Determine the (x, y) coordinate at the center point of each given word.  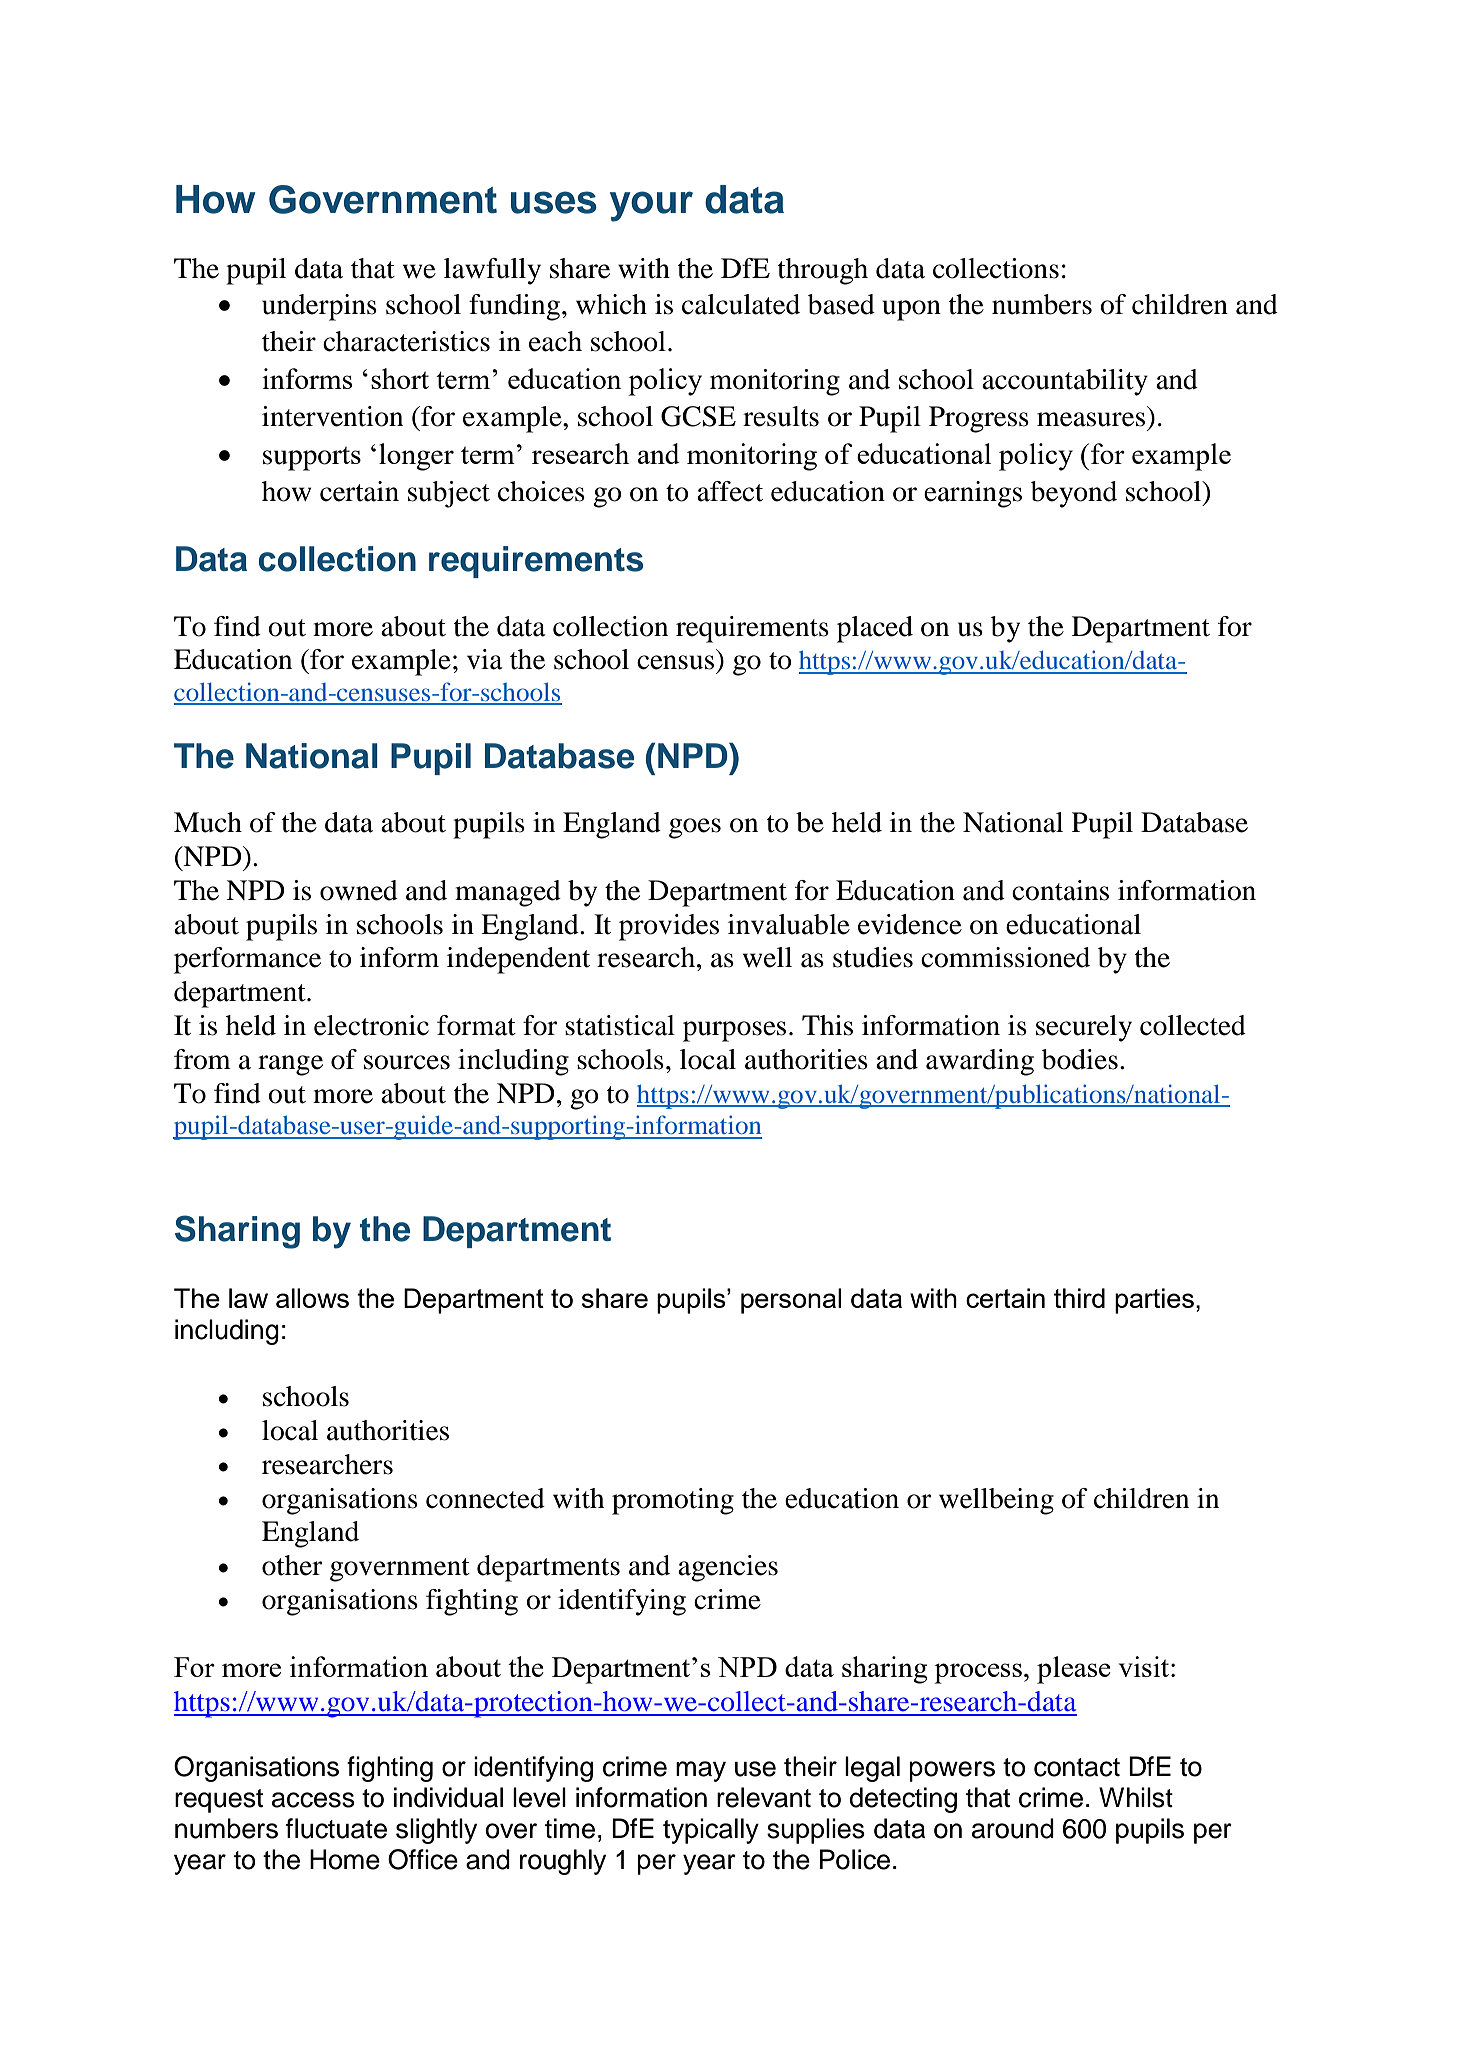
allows (312, 1298)
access (313, 1800)
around (1013, 1828)
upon (911, 310)
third (1079, 1298)
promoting (673, 1501)
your (651, 206)
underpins (319, 307)
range (290, 1065)
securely (1084, 1028)
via (485, 659)
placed (875, 629)
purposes (734, 1031)
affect (730, 491)
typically (711, 1831)
